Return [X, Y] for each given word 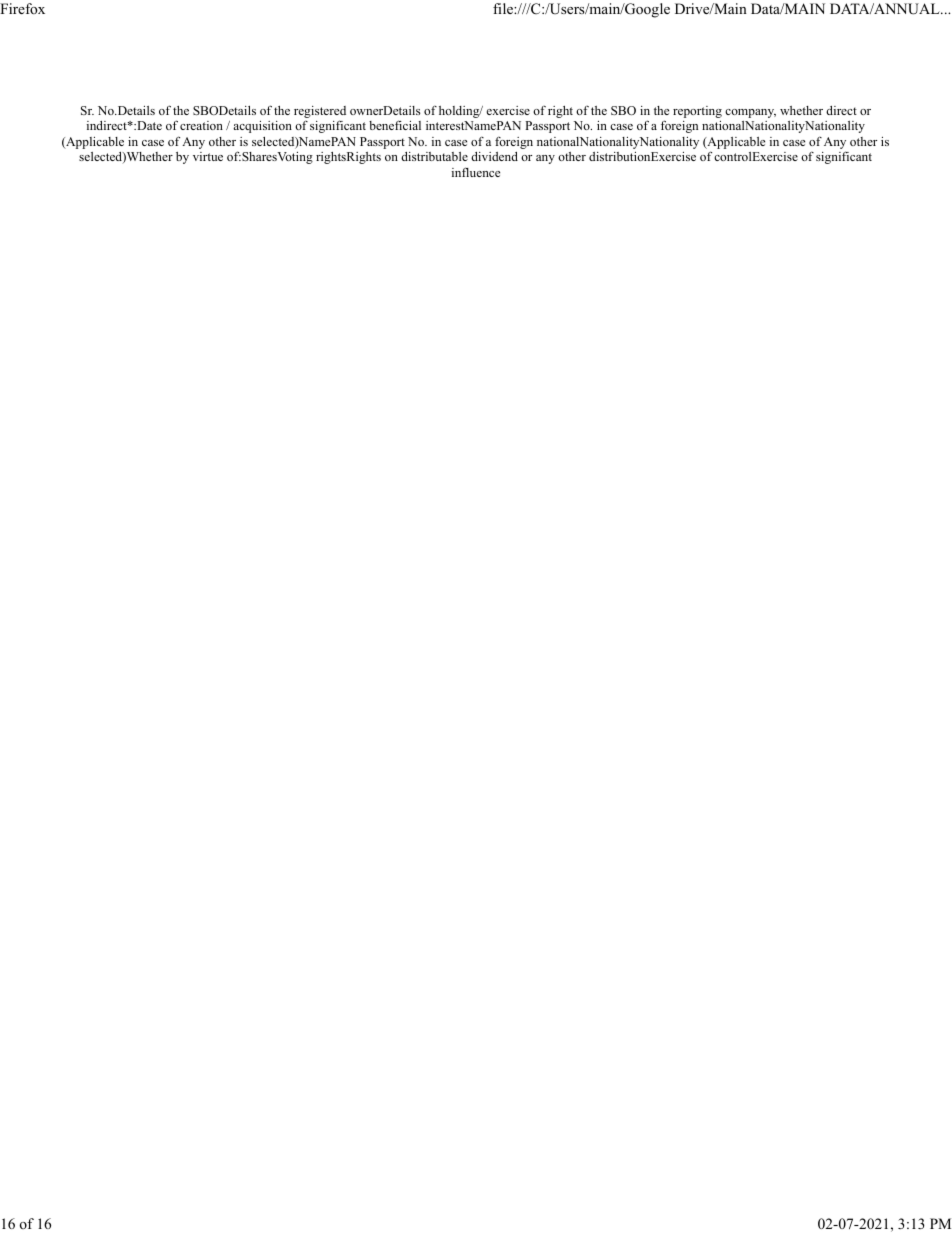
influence [476, 172]
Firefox [22, 8]
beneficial [395, 125]
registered [320, 112]
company [750, 113]
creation [201, 125]
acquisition [262, 127]
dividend [494, 156]
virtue [208, 156]
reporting [697, 112]
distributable [434, 156]
